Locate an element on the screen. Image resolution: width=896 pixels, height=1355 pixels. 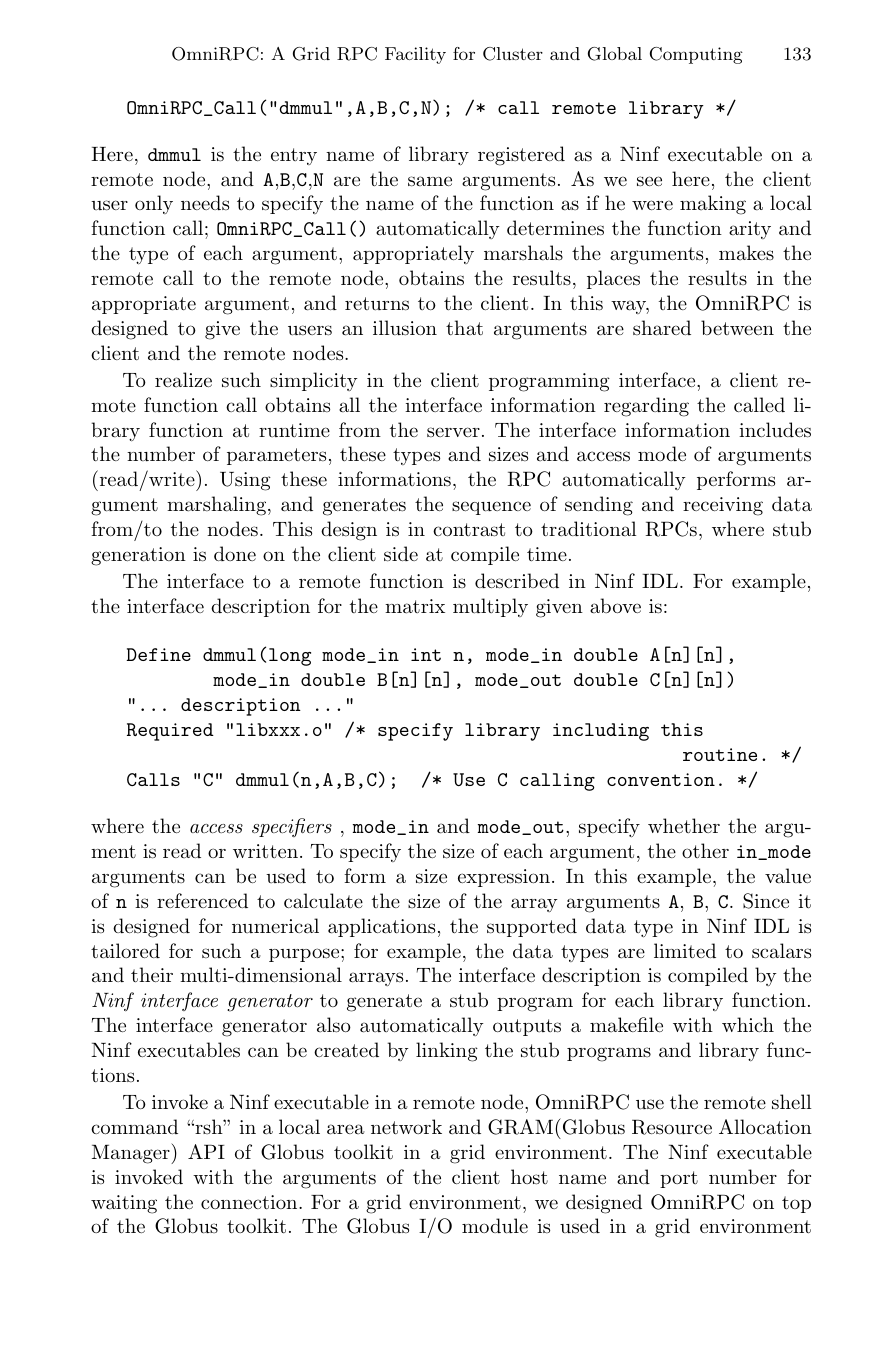
Define is located at coordinates (158, 654).
